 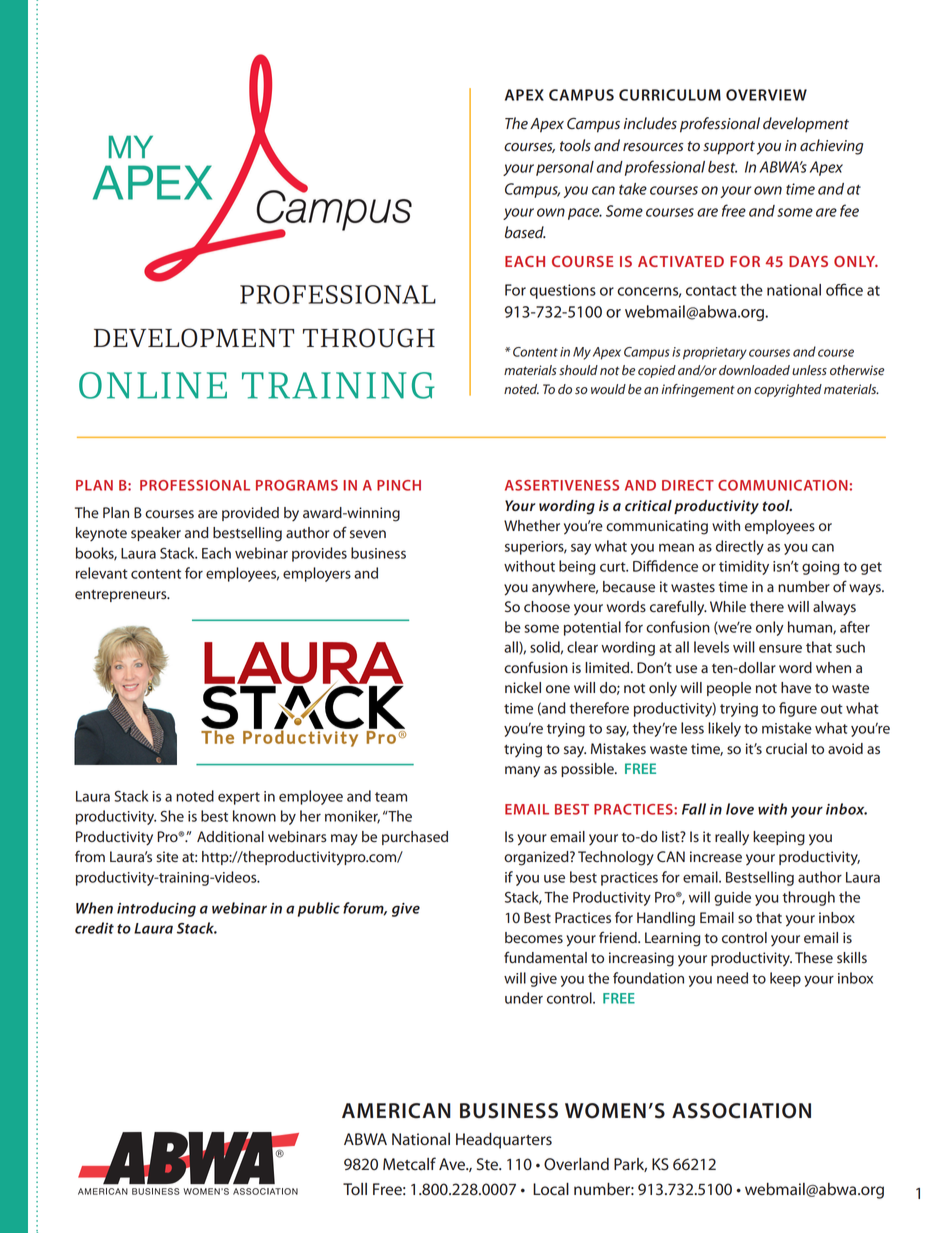 What do you see at coordinates (562, 485) in the screenshot?
I see `ASSERTIVENESS` at bounding box center [562, 485].
